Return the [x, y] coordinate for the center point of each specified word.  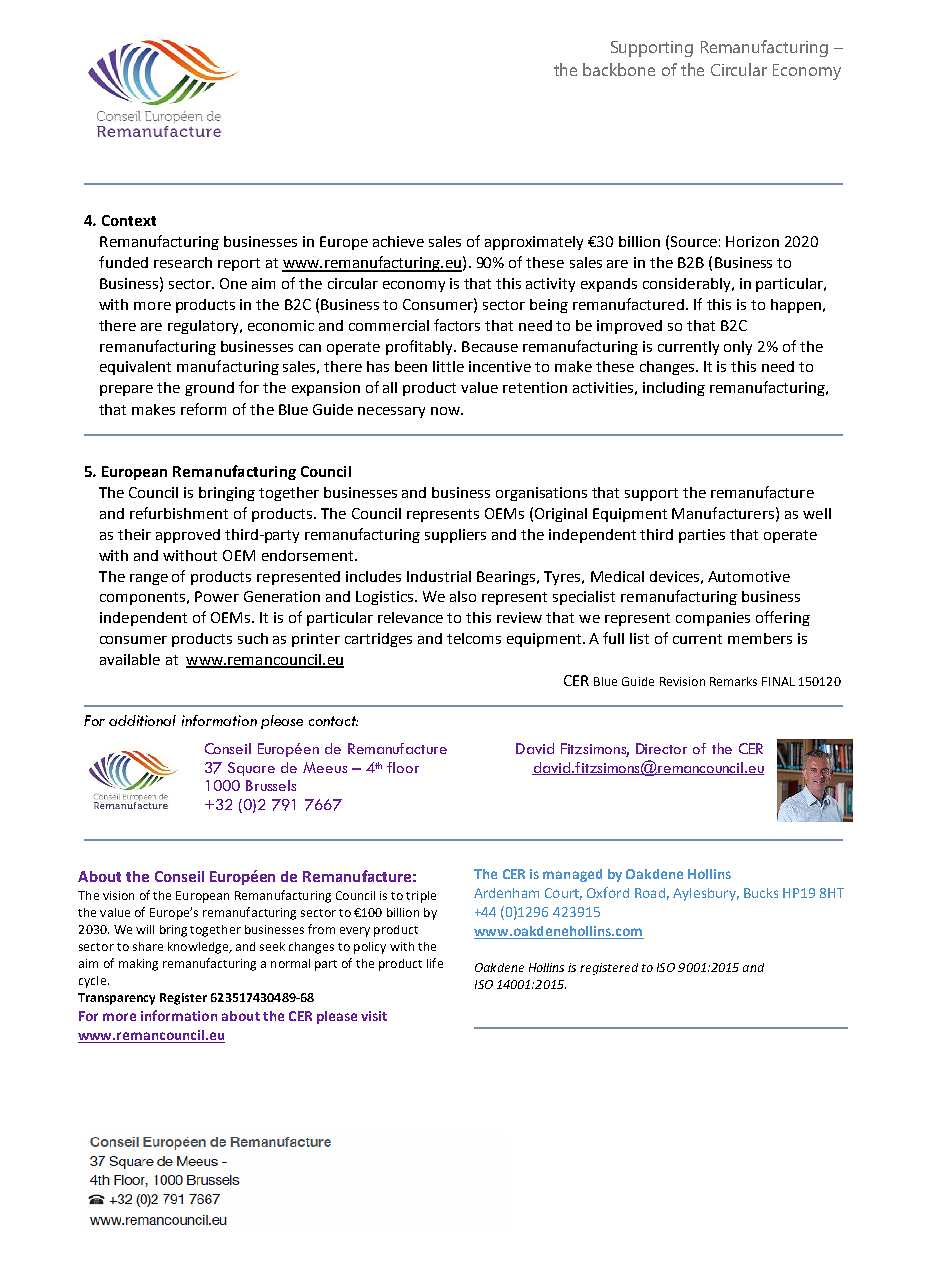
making [138, 965]
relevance [410, 617]
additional [142, 720]
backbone [619, 69]
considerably [688, 285]
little [448, 366]
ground [209, 389]
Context [129, 220]
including [674, 389]
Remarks [733, 681]
